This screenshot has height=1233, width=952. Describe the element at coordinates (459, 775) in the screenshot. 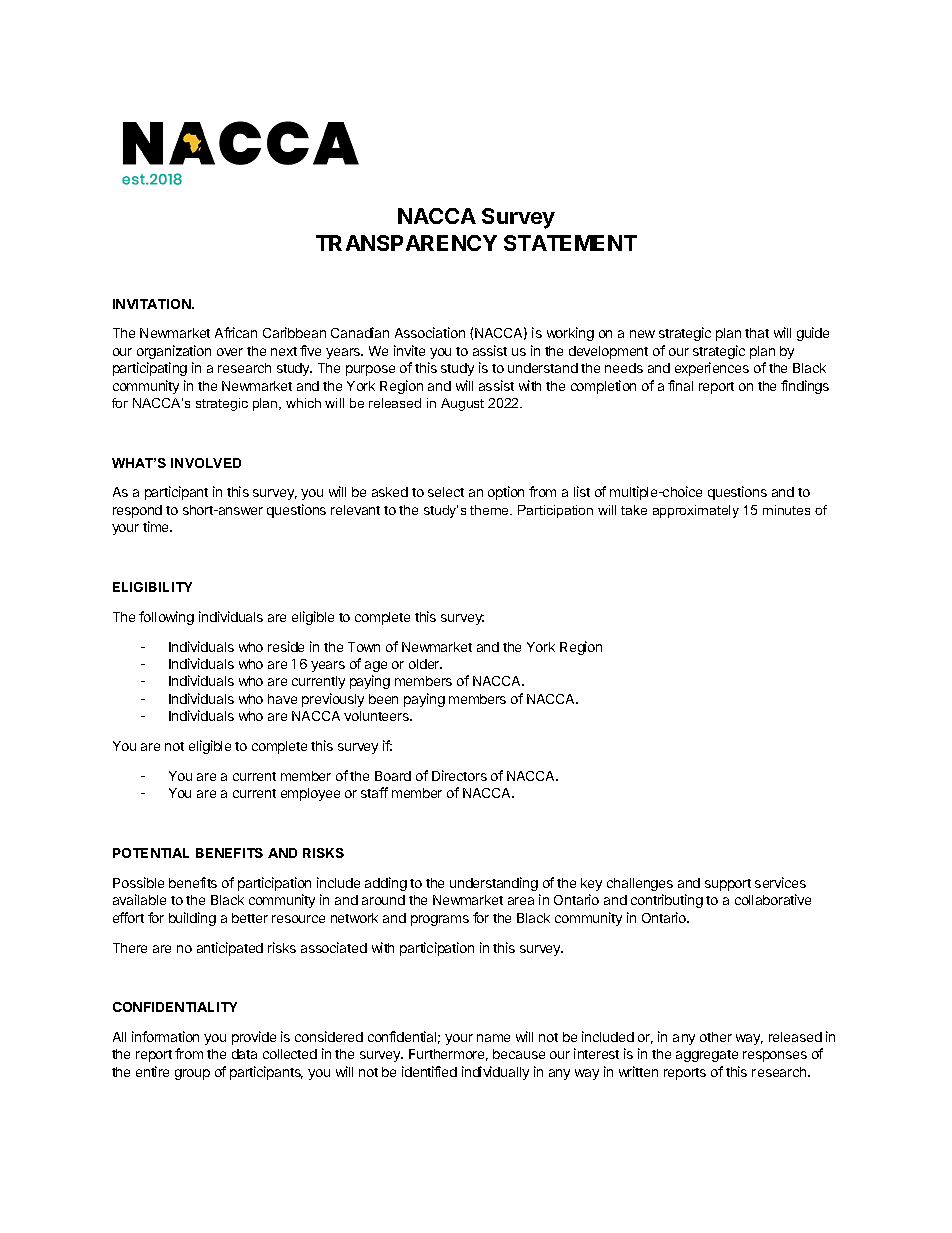

I see `Directors` at that location.
